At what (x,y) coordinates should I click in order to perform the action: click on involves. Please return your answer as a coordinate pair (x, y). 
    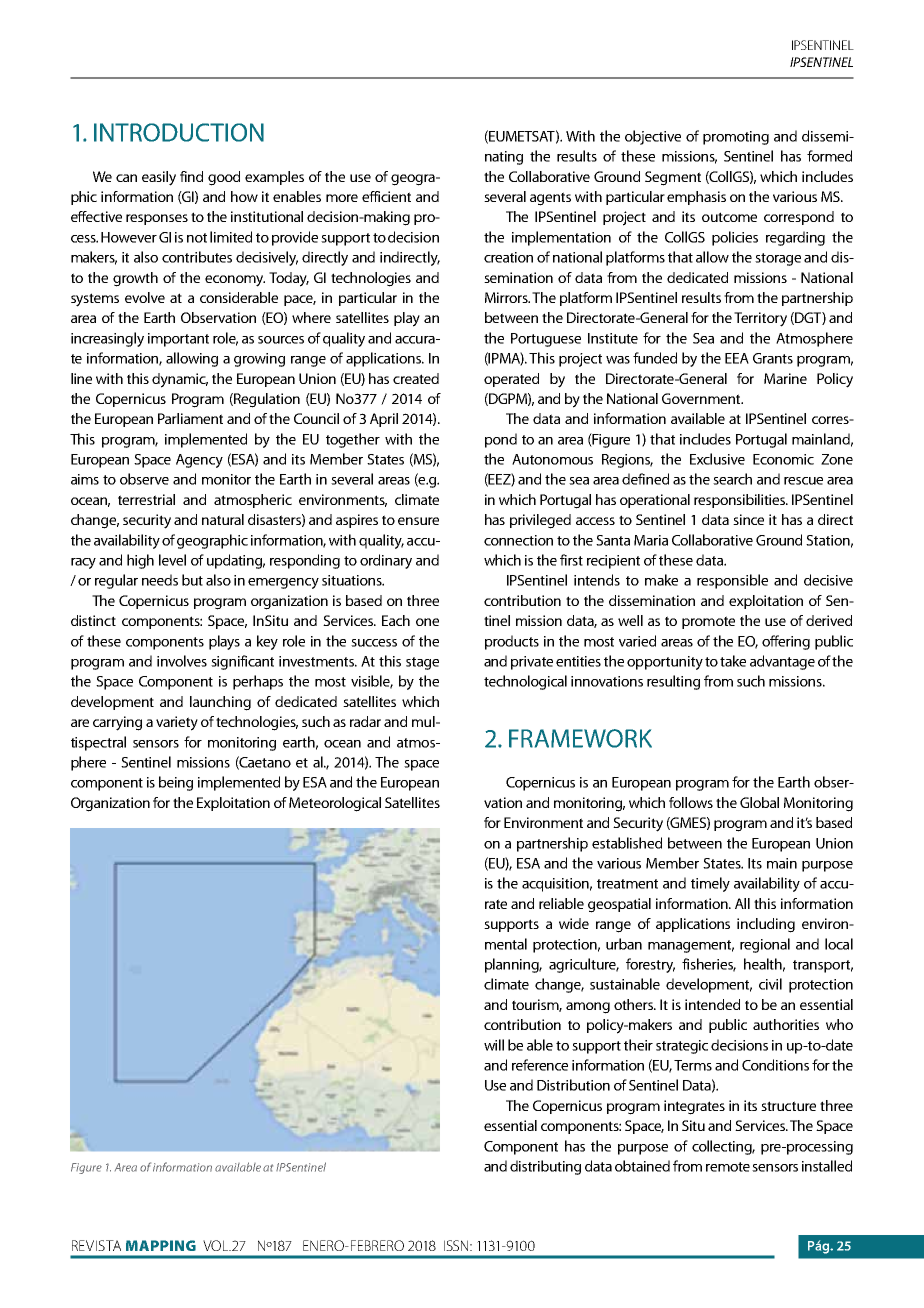
    Looking at the image, I should click on (182, 661).
